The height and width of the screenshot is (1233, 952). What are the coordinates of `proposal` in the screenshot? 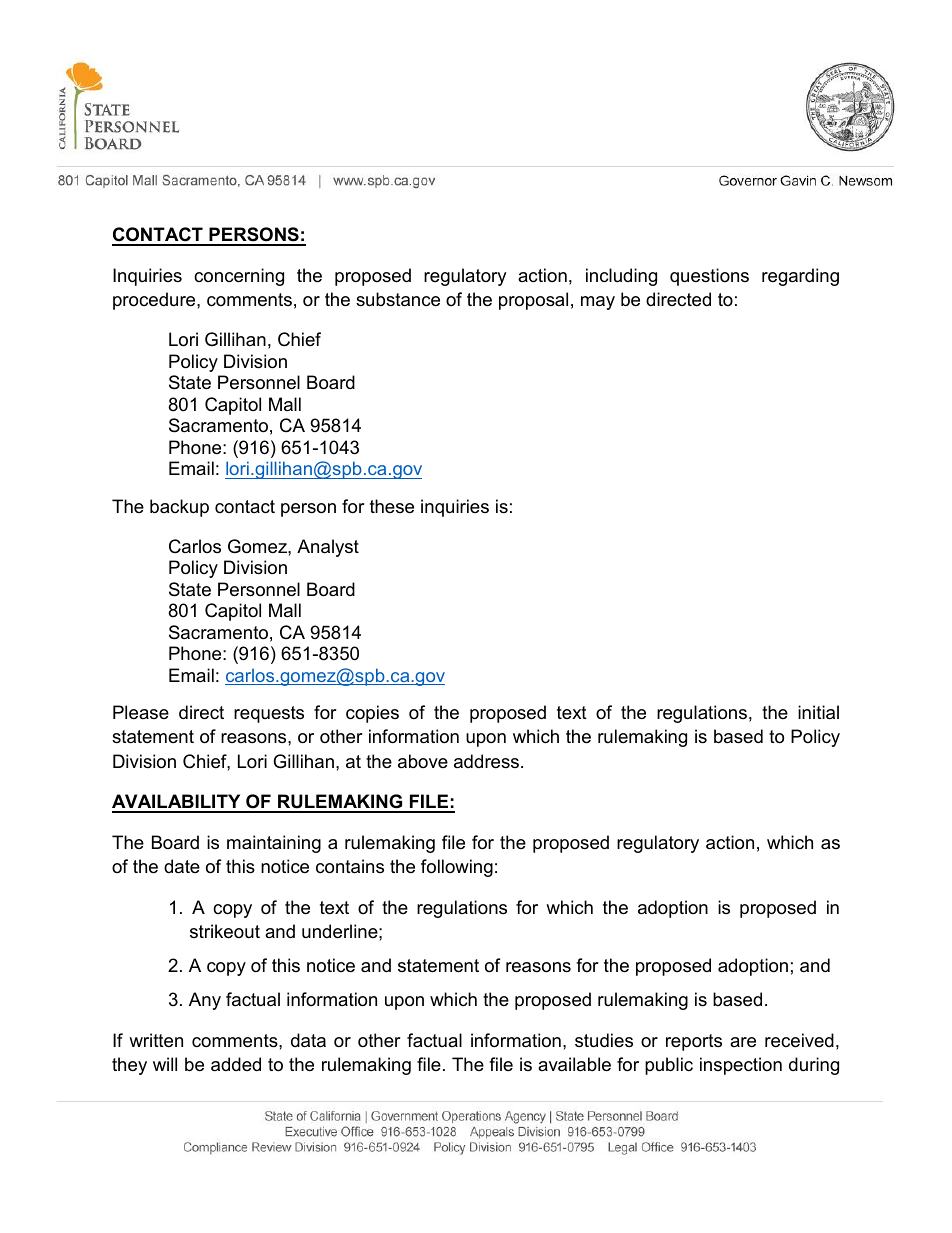 It's located at (533, 301).
